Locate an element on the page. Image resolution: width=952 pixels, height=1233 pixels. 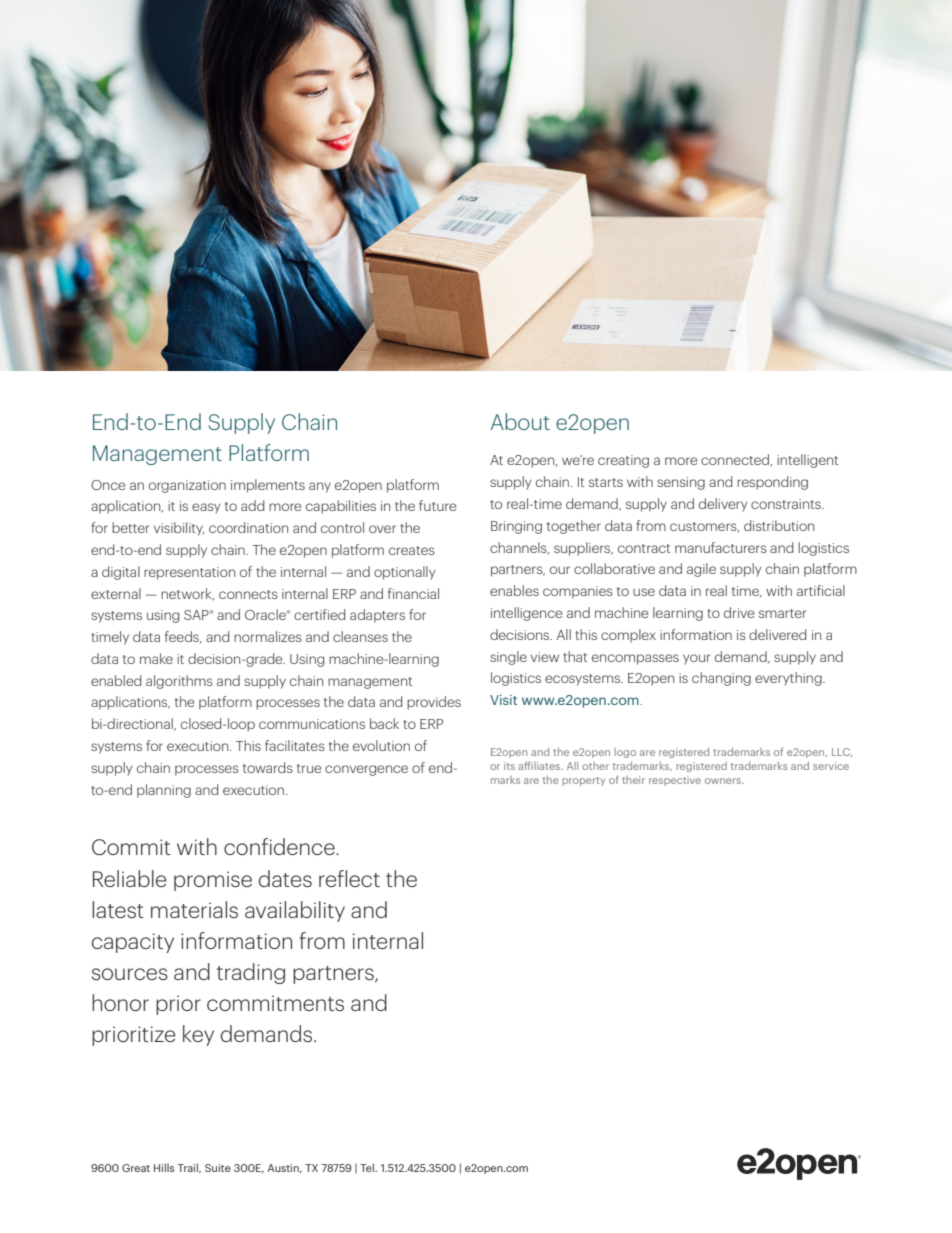
changing is located at coordinates (721, 679).
